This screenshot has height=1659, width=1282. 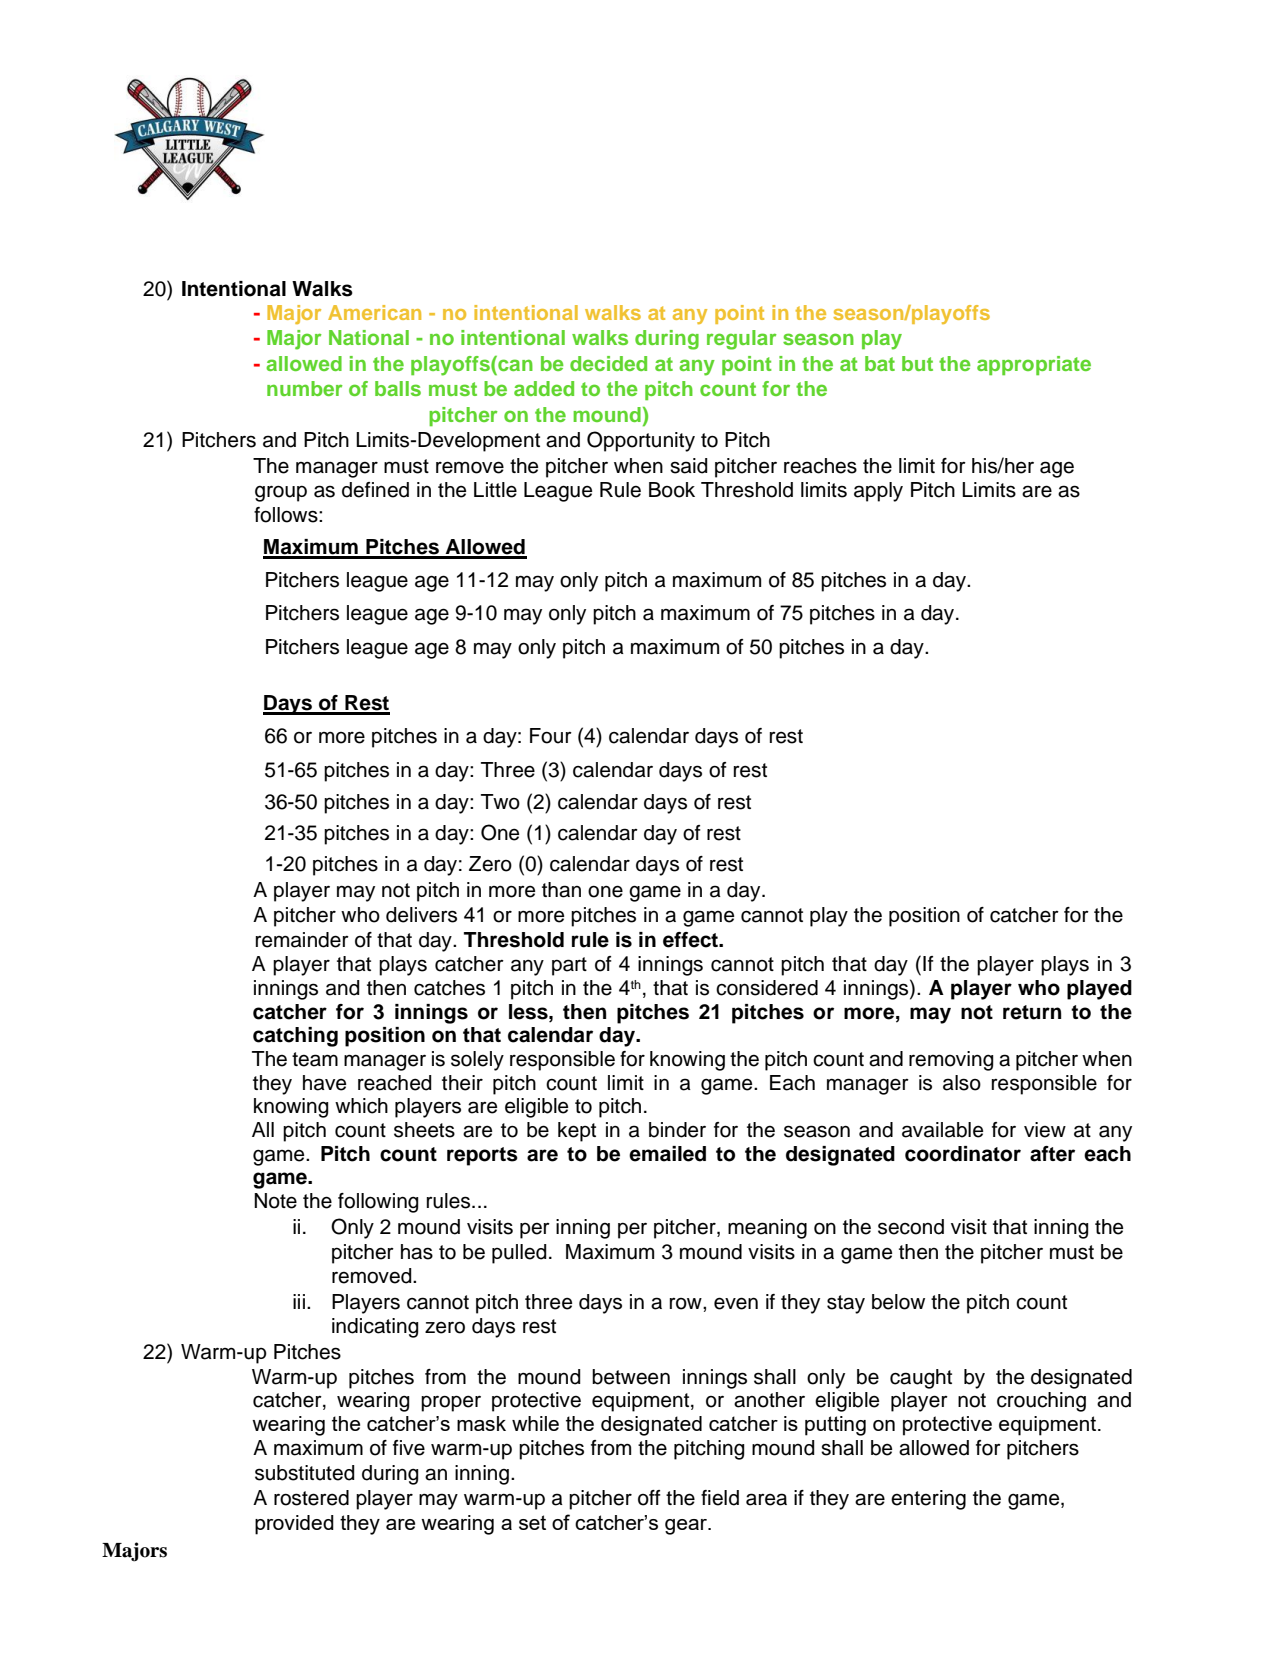 I want to click on delivers, so click(x=421, y=915).
